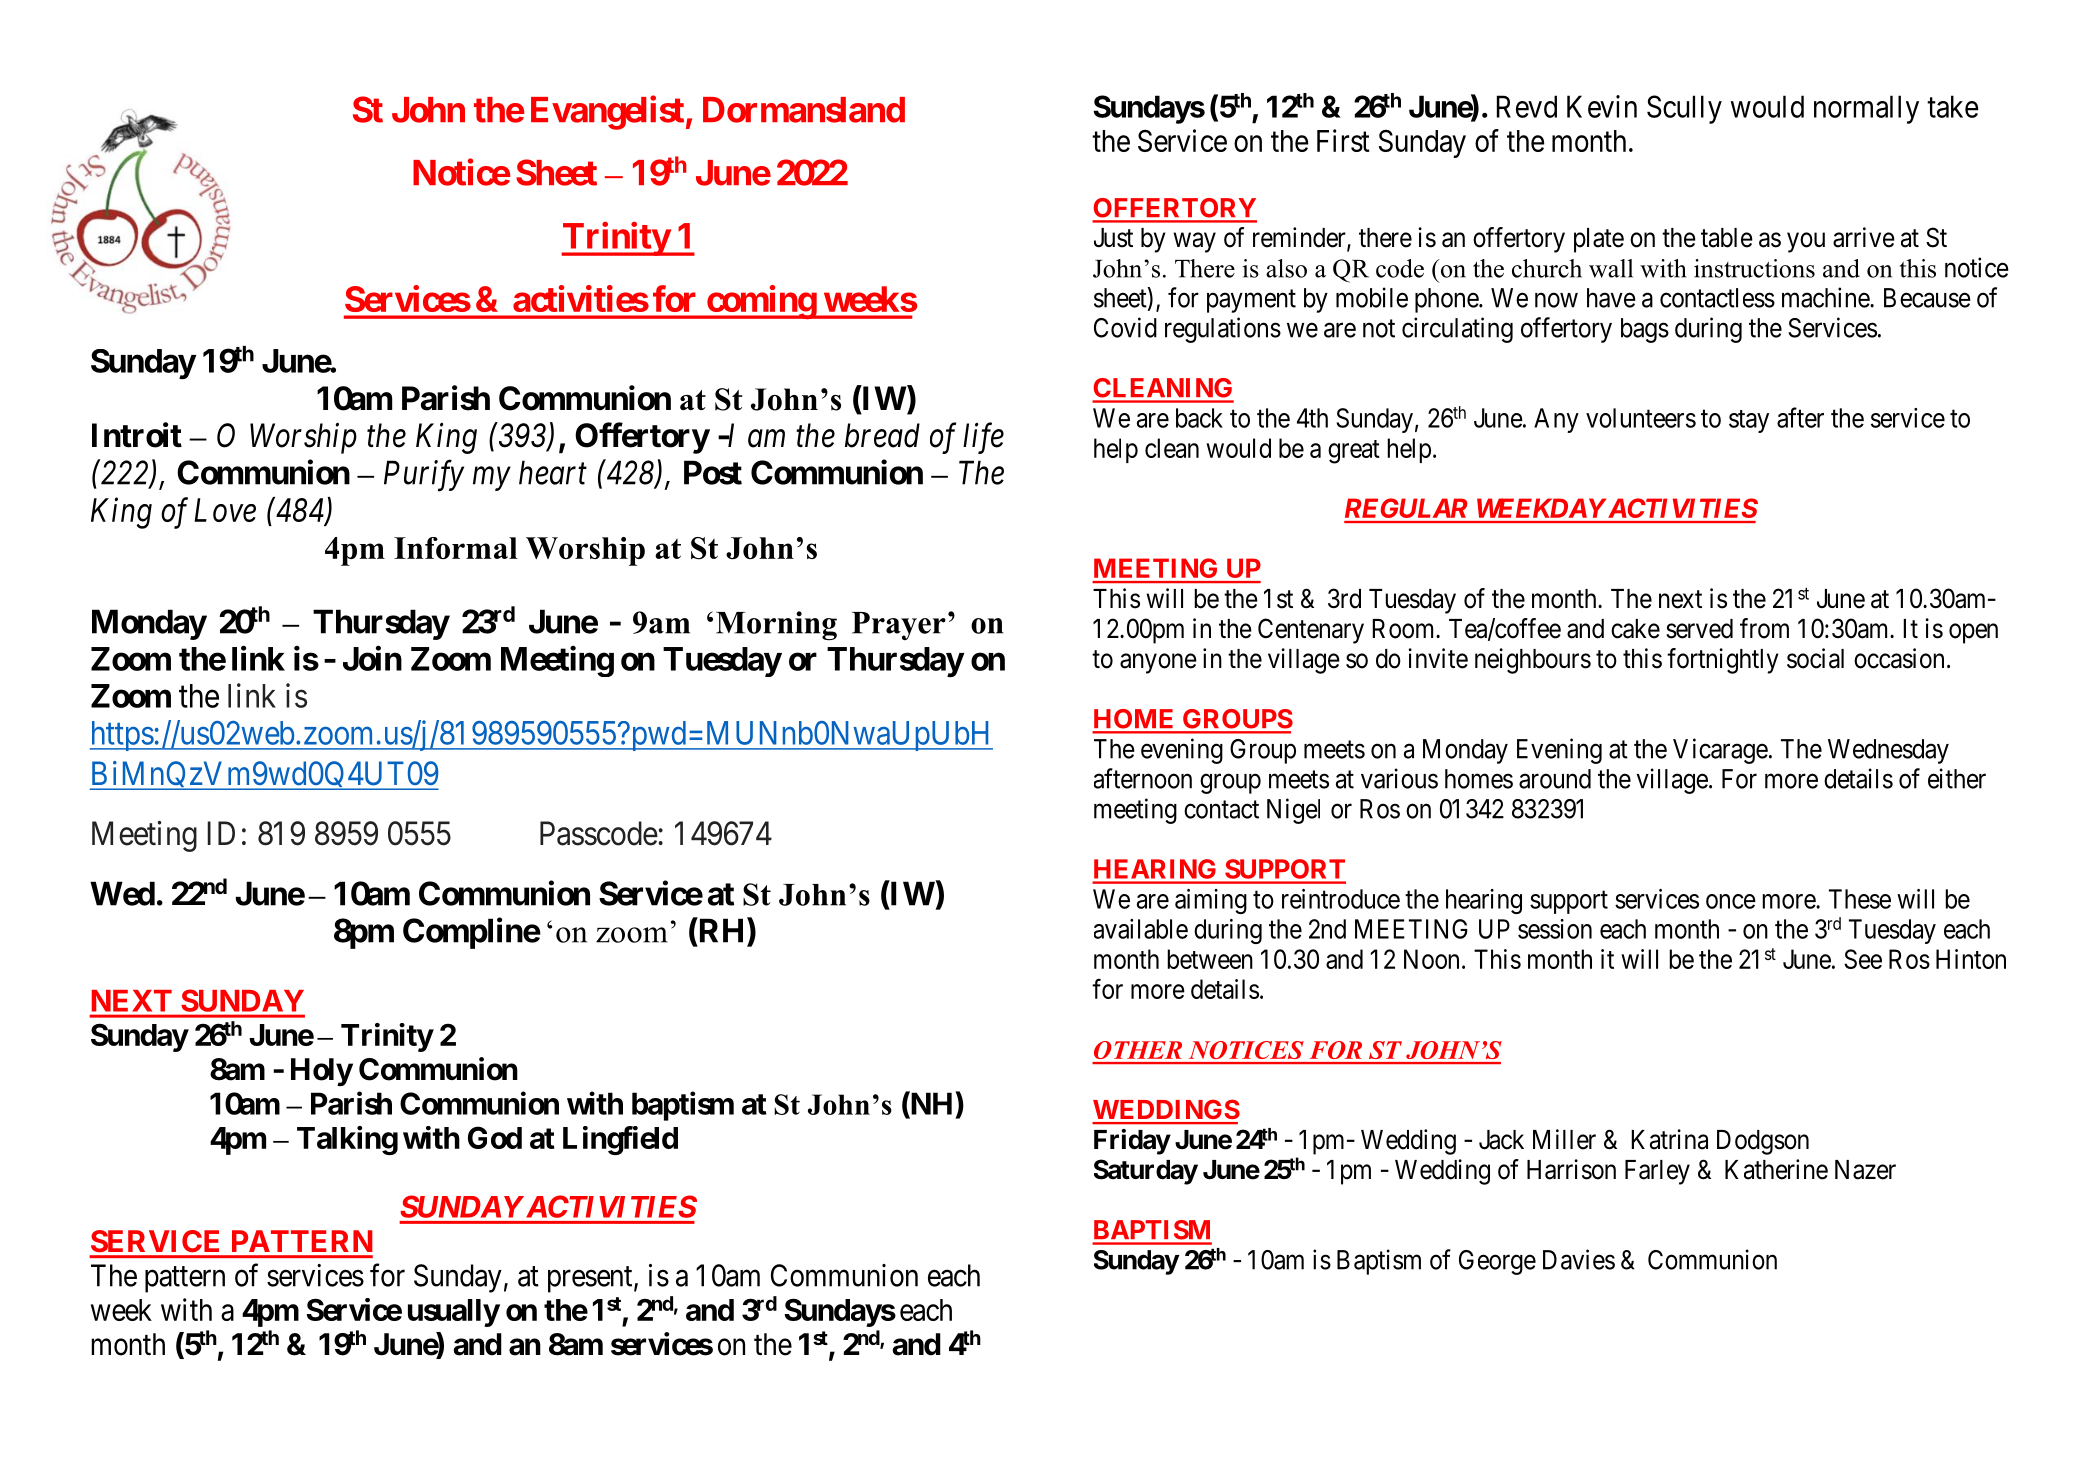  What do you see at coordinates (424, 476) in the page?
I see `Purify` at bounding box center [424, 476].
